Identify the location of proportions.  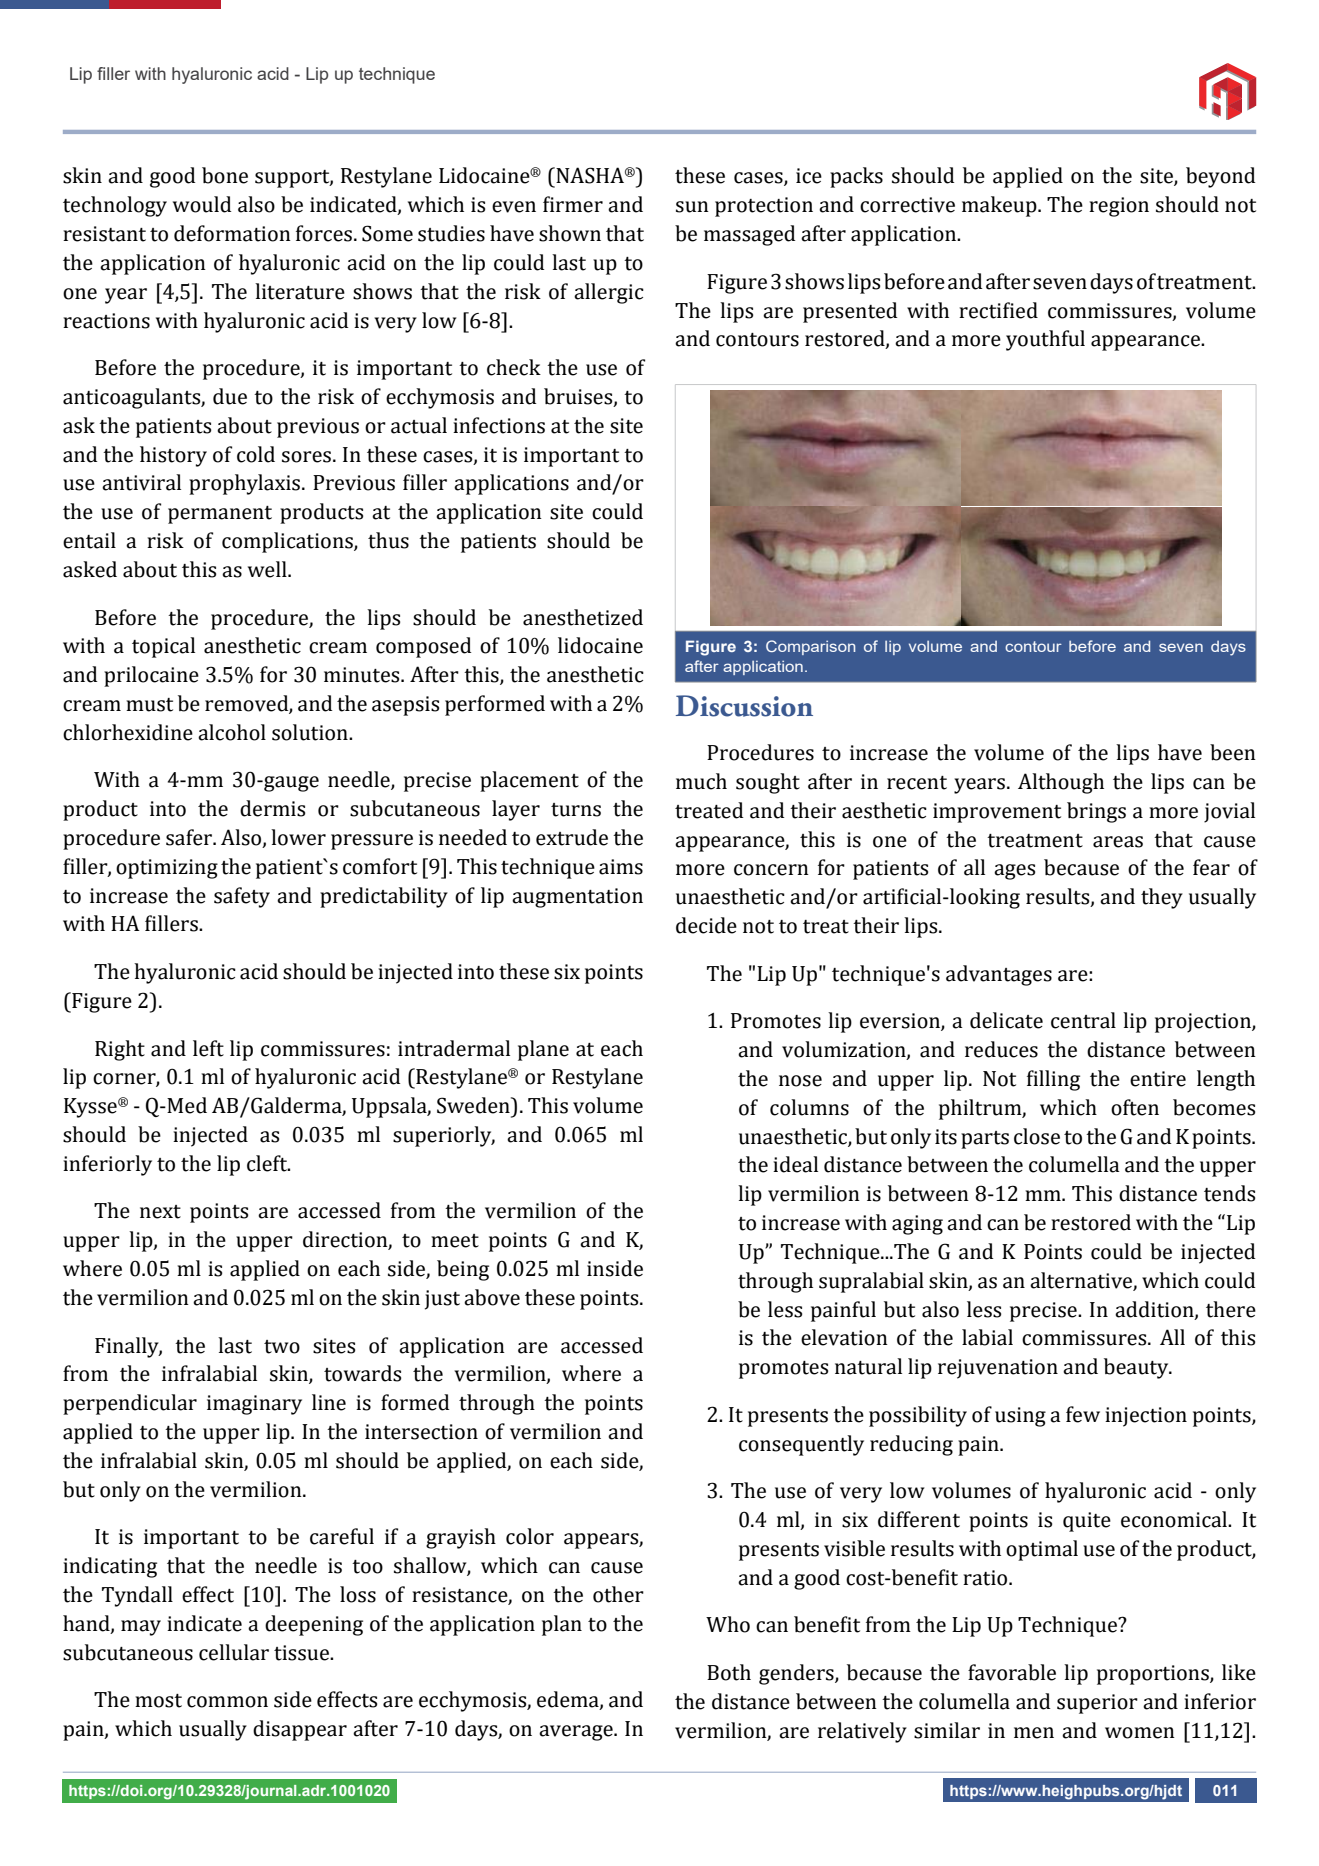
(1154, 1675).
